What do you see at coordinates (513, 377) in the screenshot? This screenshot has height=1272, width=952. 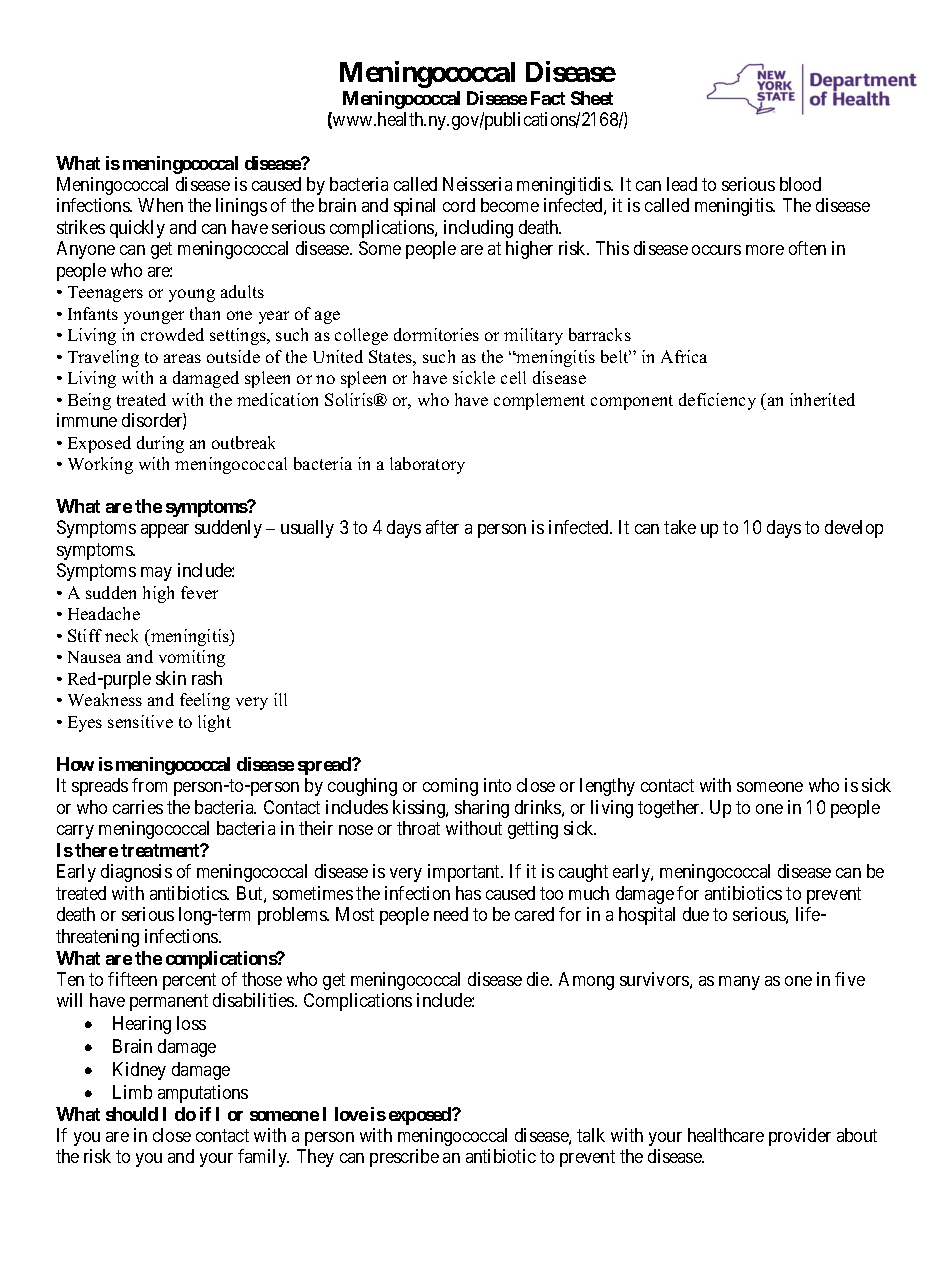 I see `cell` at bounding box center [513, 377].
